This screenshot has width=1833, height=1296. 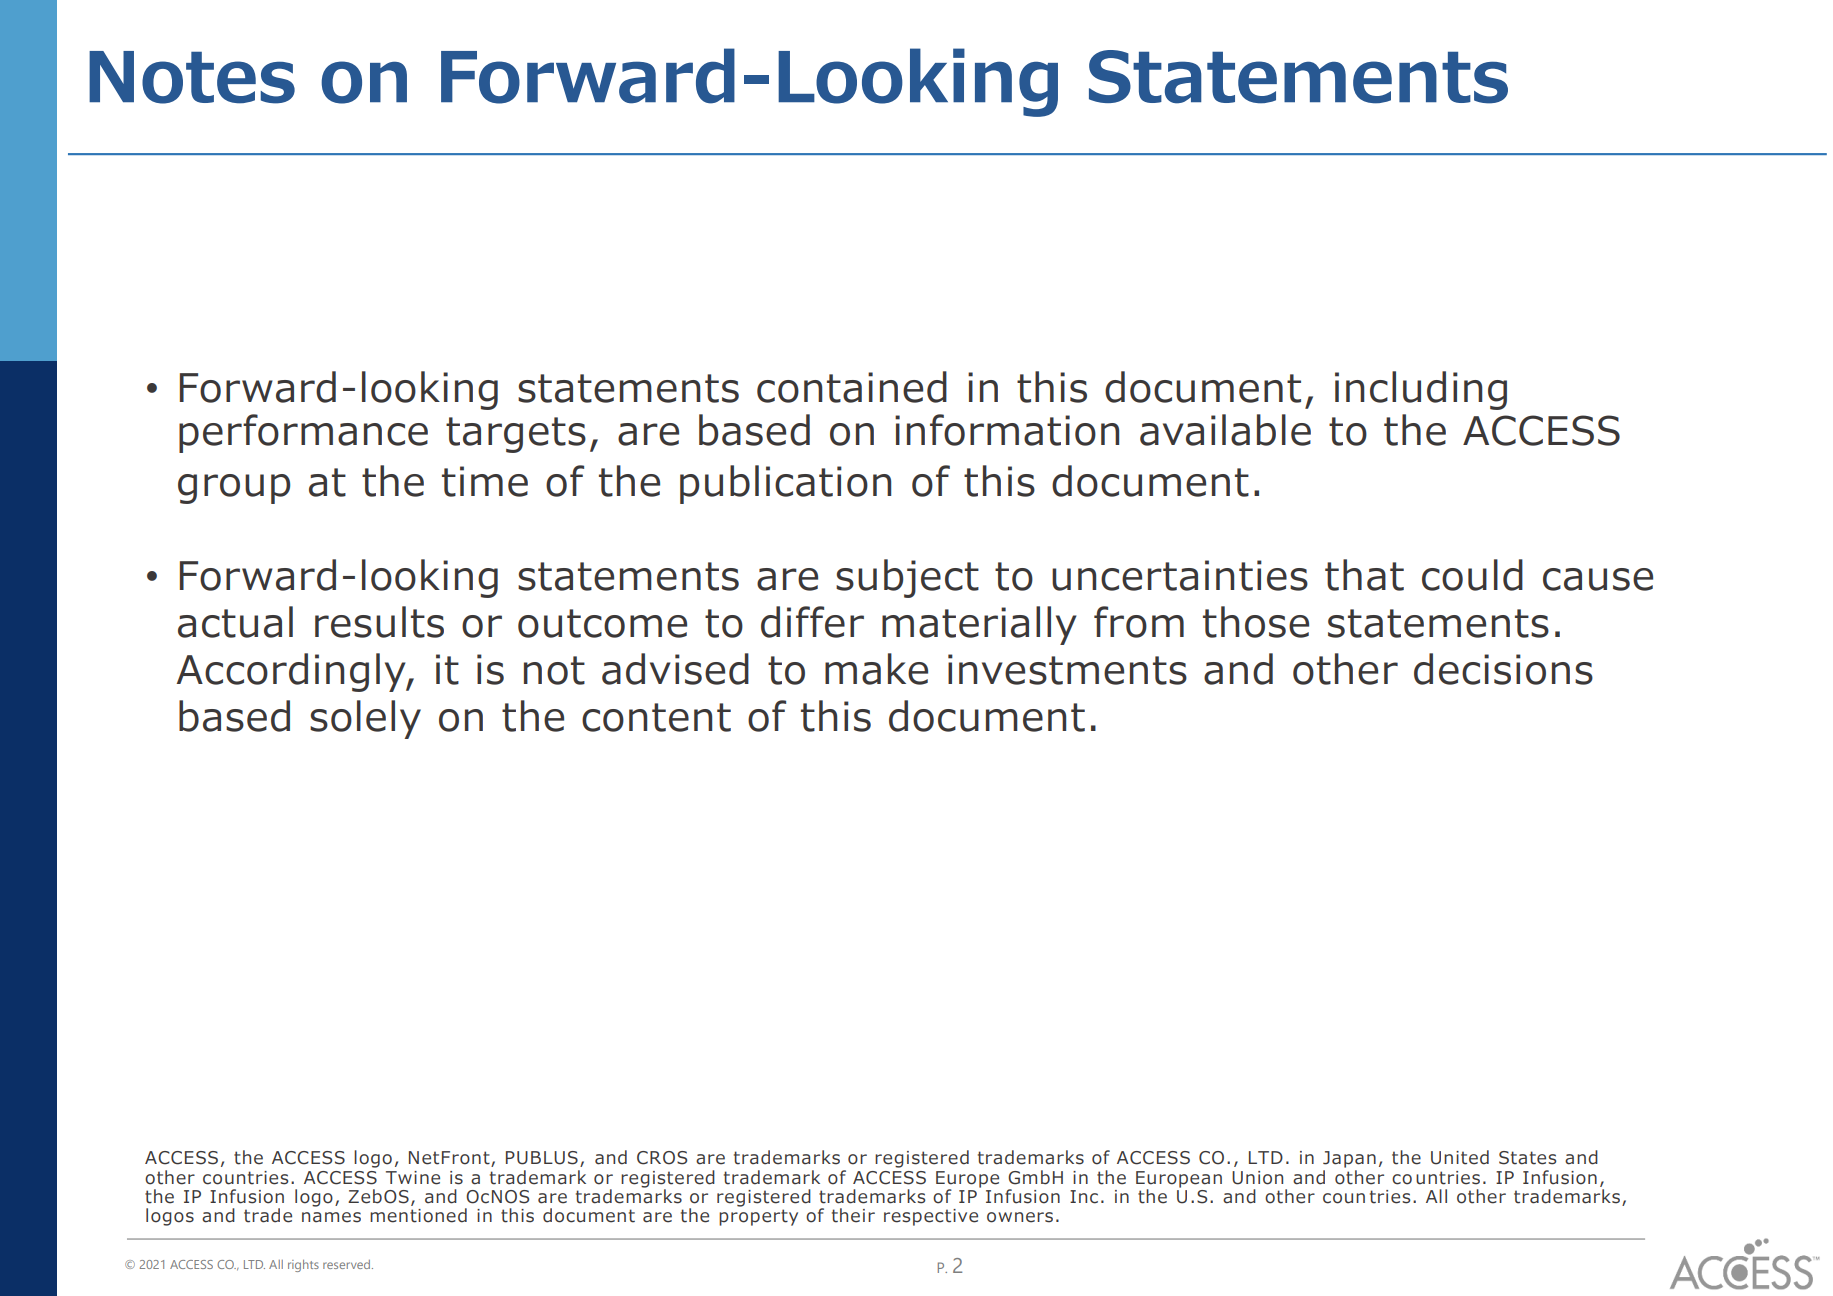 I want to click on respective, so click(x=931, y=1217).
